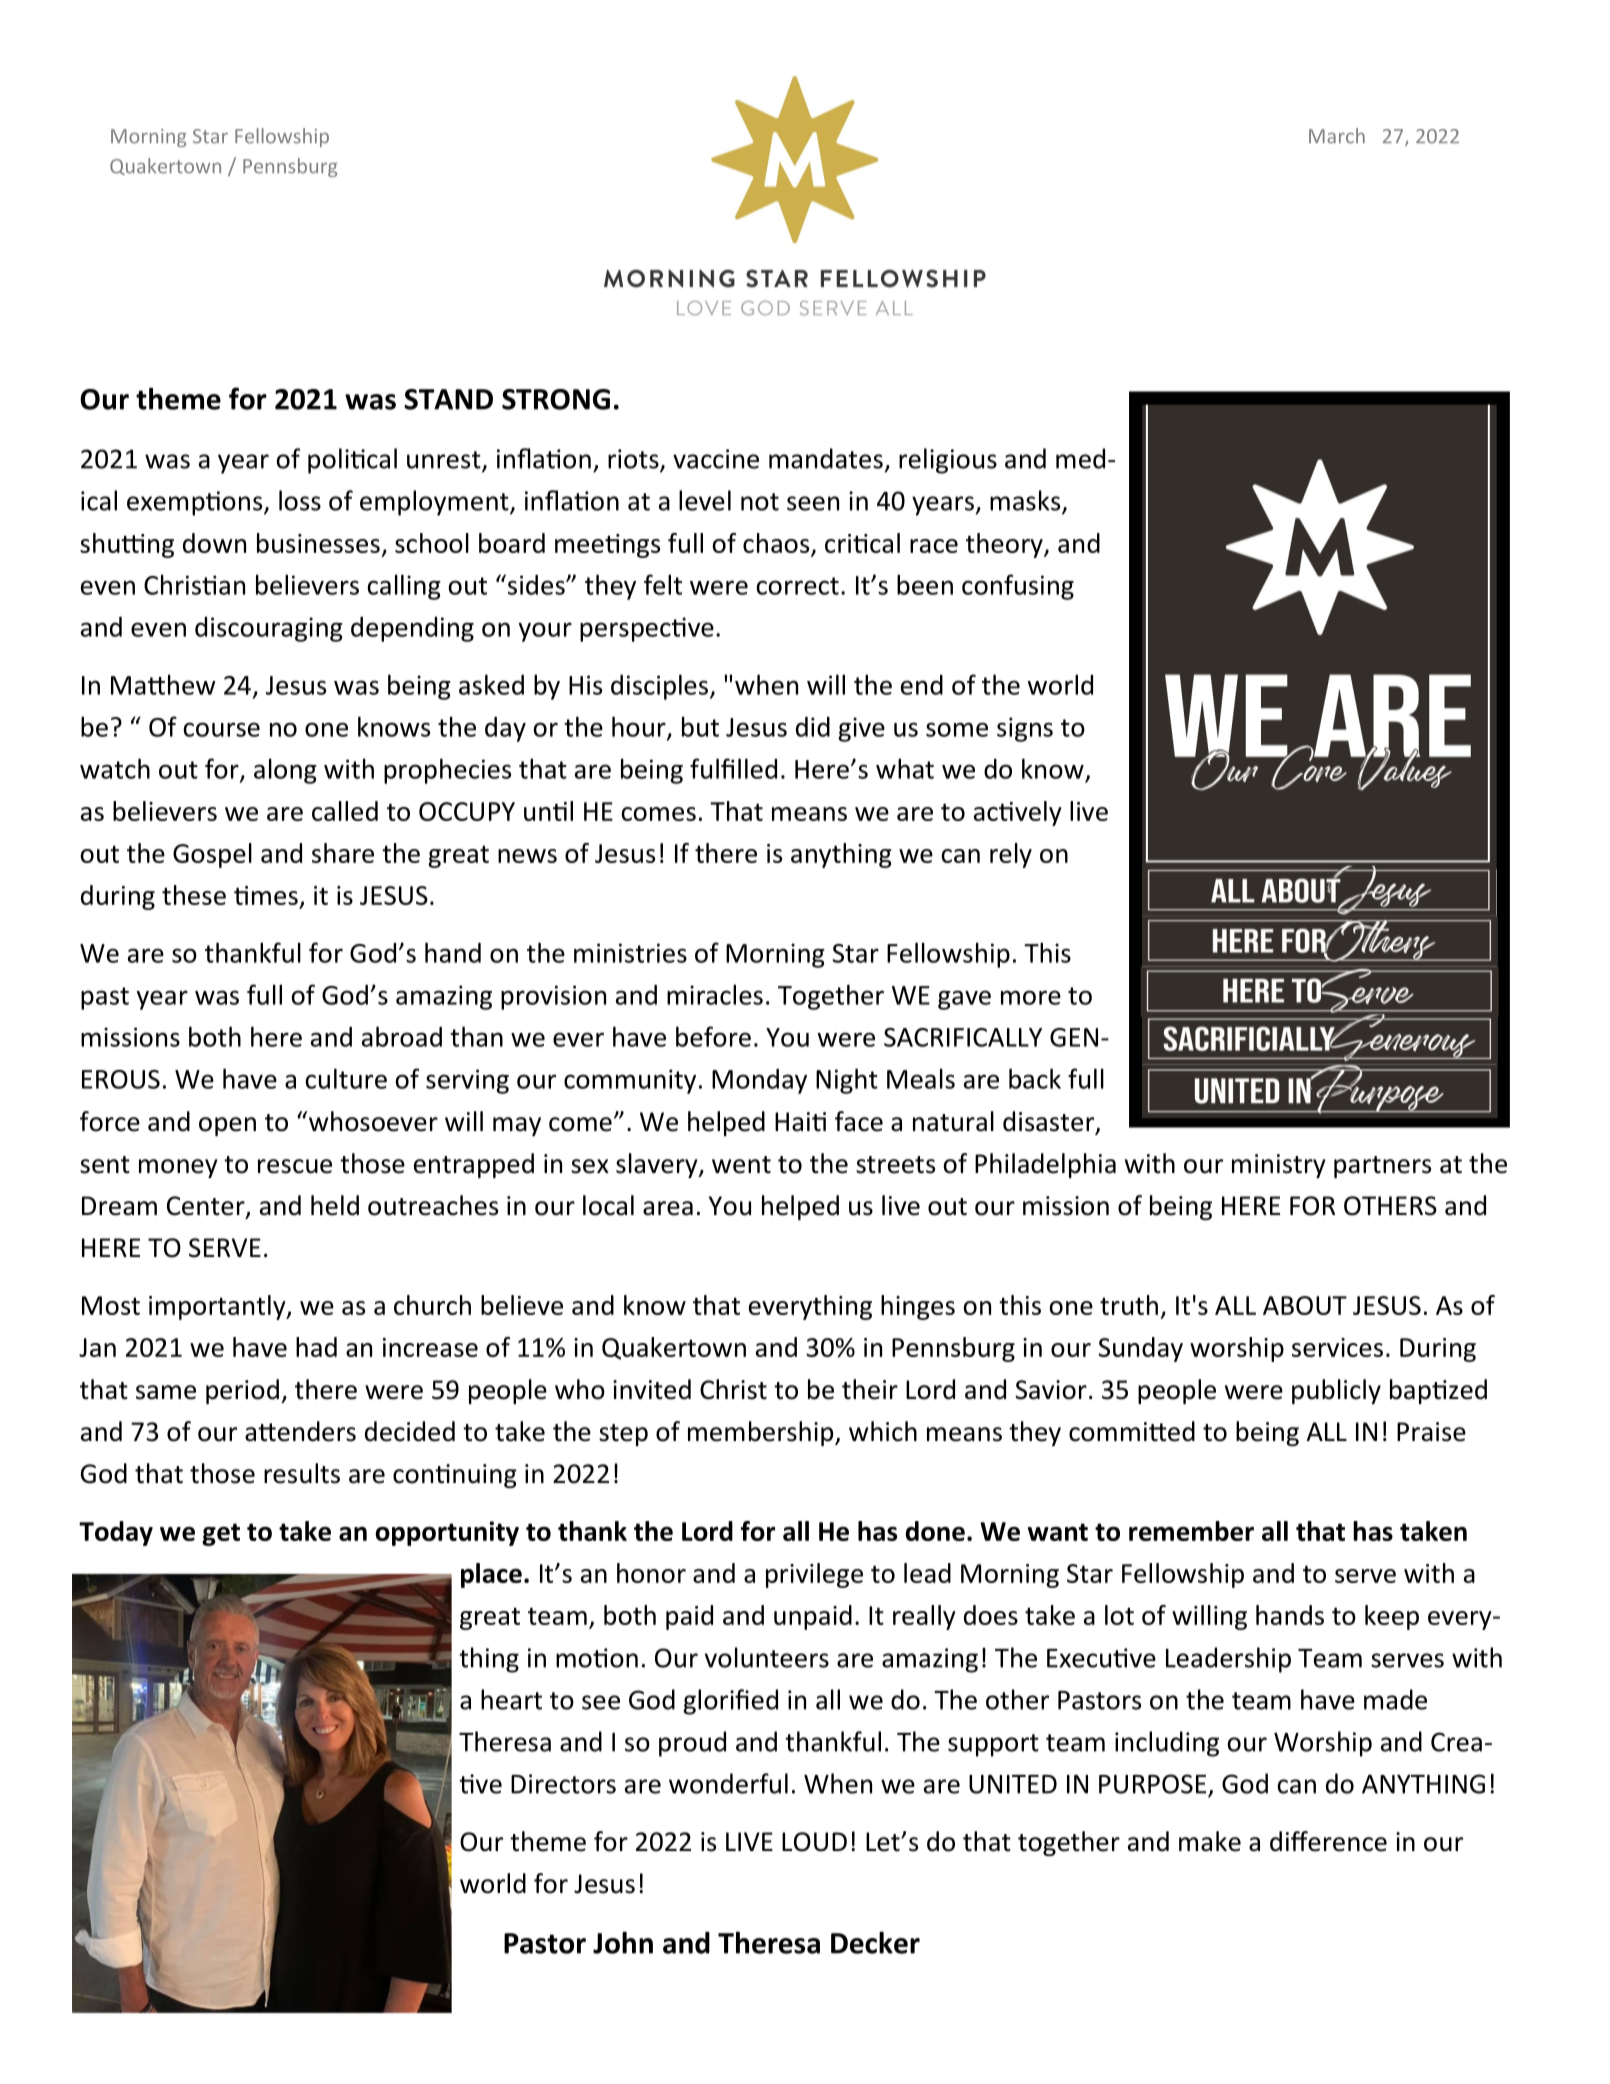  What do you see at coordinates (762, 1433) in the screenshot?
I see `membership` at bounding box center [762, 1433].
